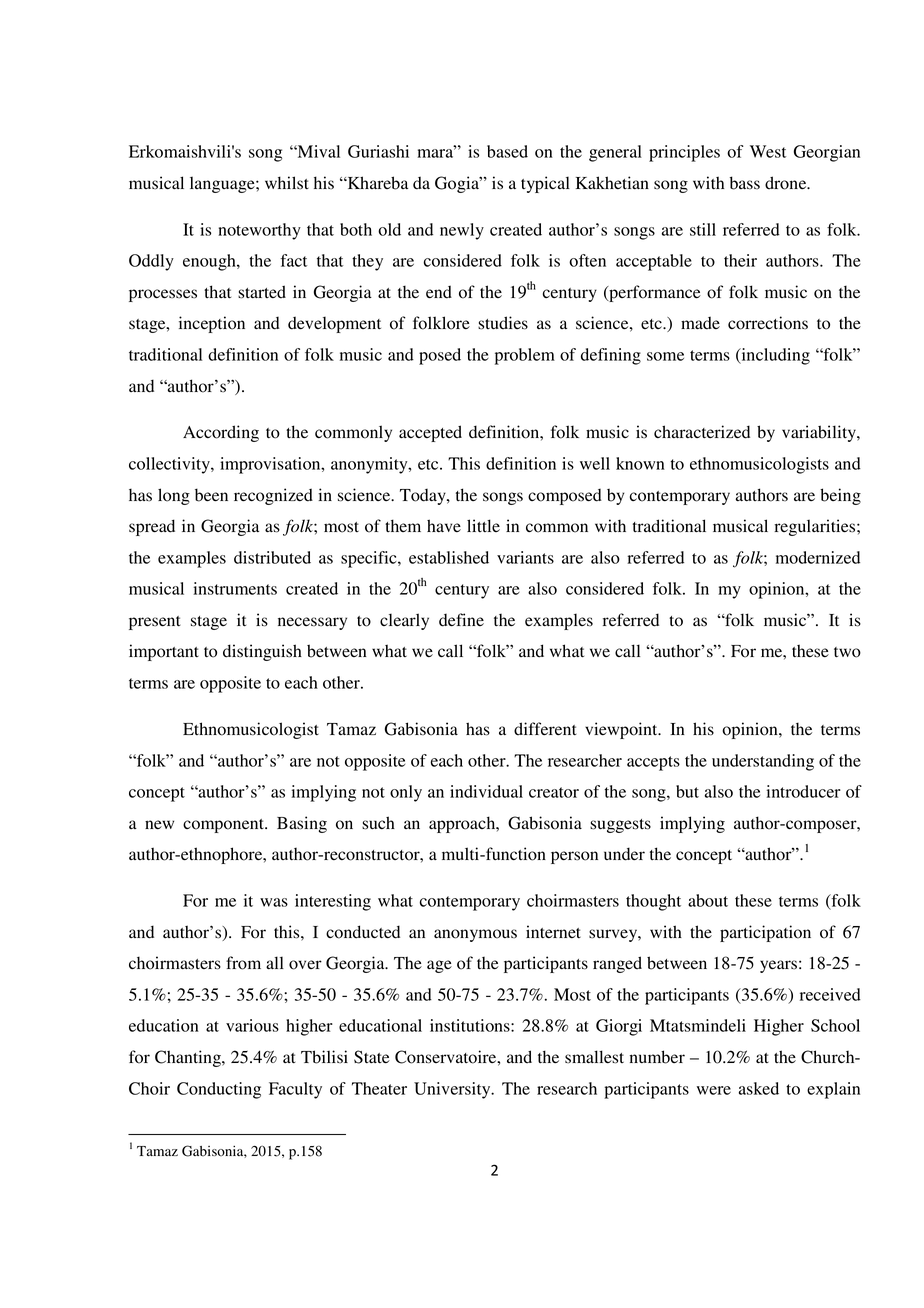 This page has height=1308, width=924. I want to click on instruments, so click(235, 588).
